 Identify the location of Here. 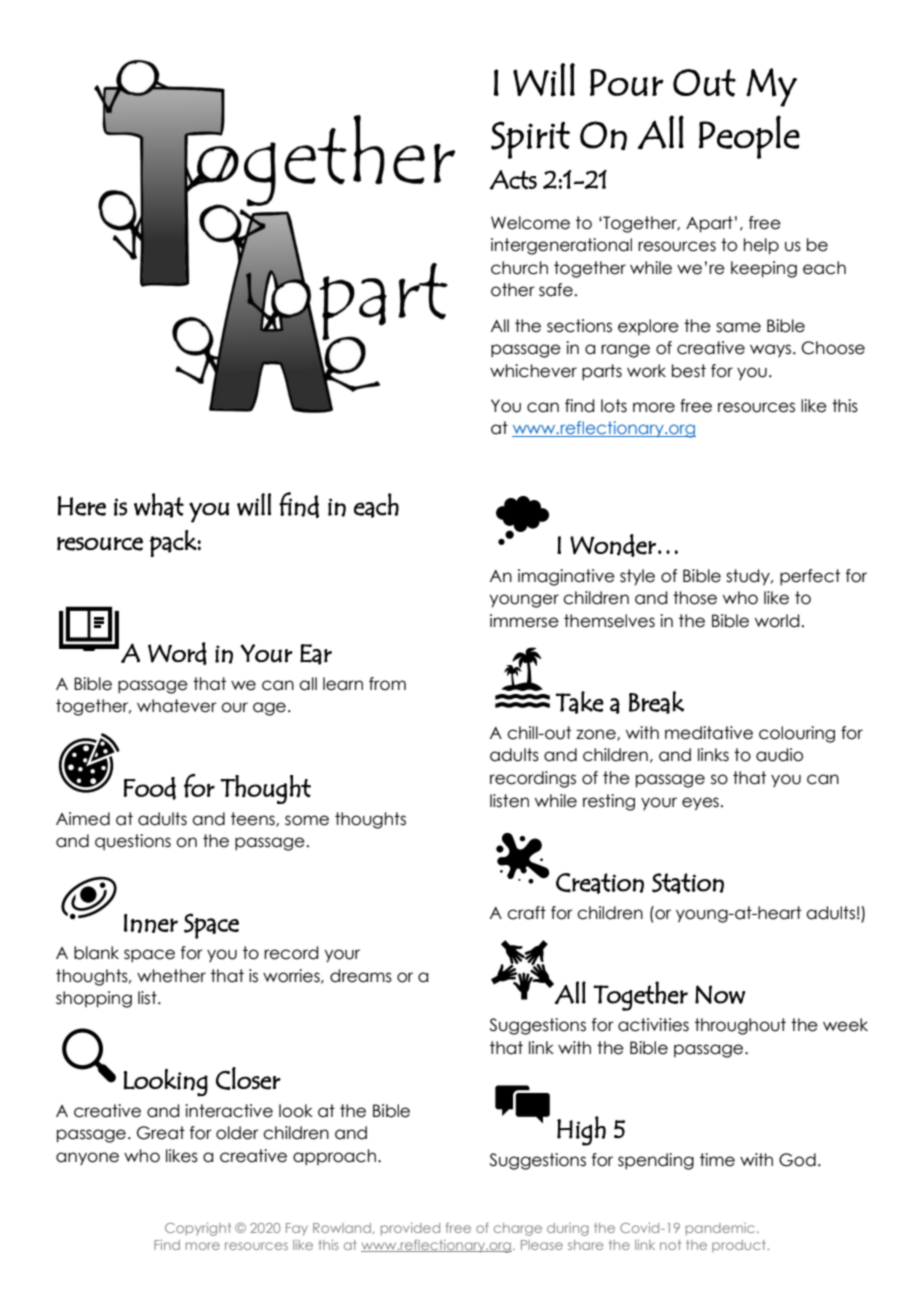
(81, 506).
